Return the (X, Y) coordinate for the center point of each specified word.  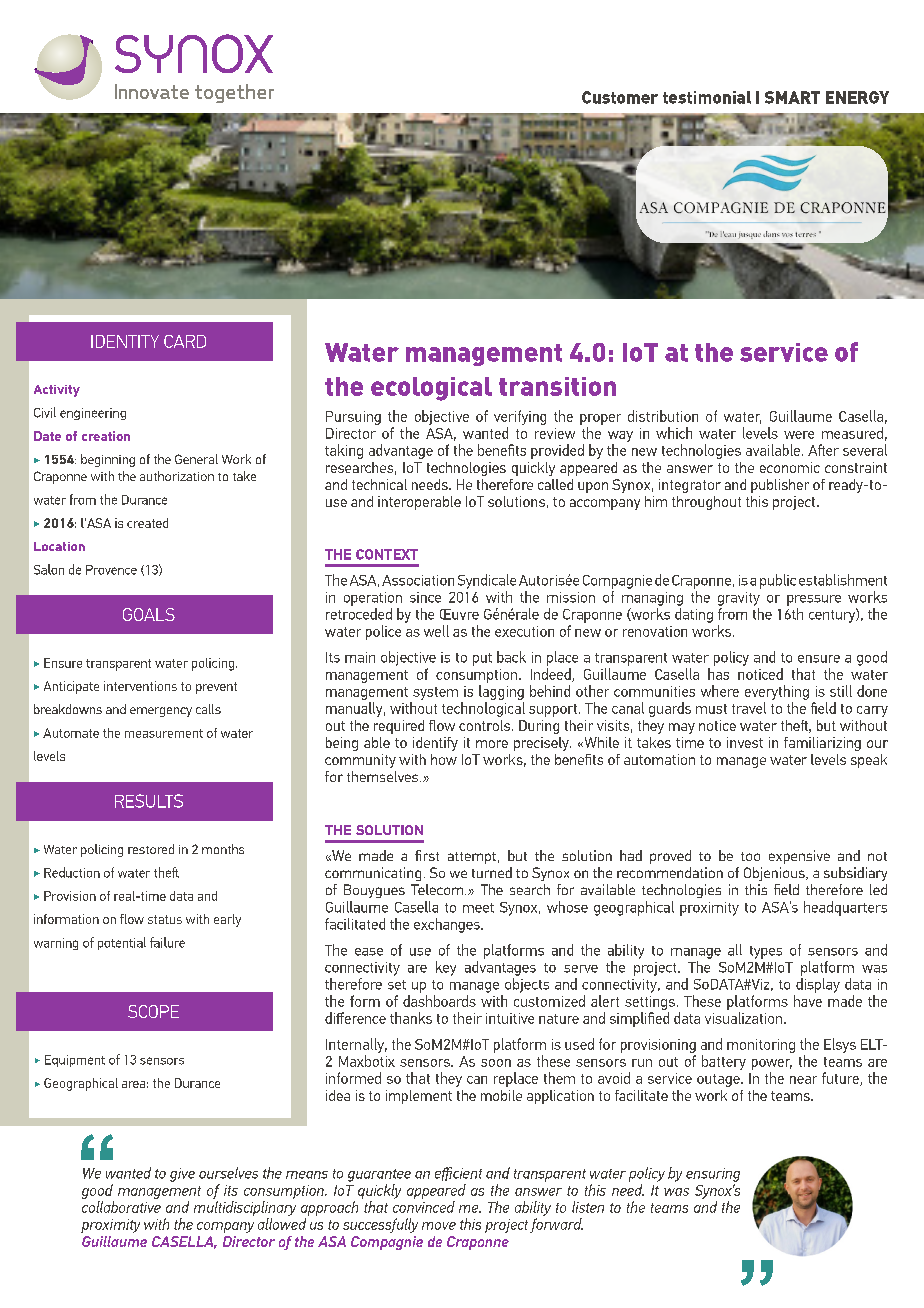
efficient (458, 1174)
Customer (620, 97)
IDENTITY (125, 341)
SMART (792, 97)
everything (777, 692)
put (482, 659)
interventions (140, 686)
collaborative (121, 1207)
